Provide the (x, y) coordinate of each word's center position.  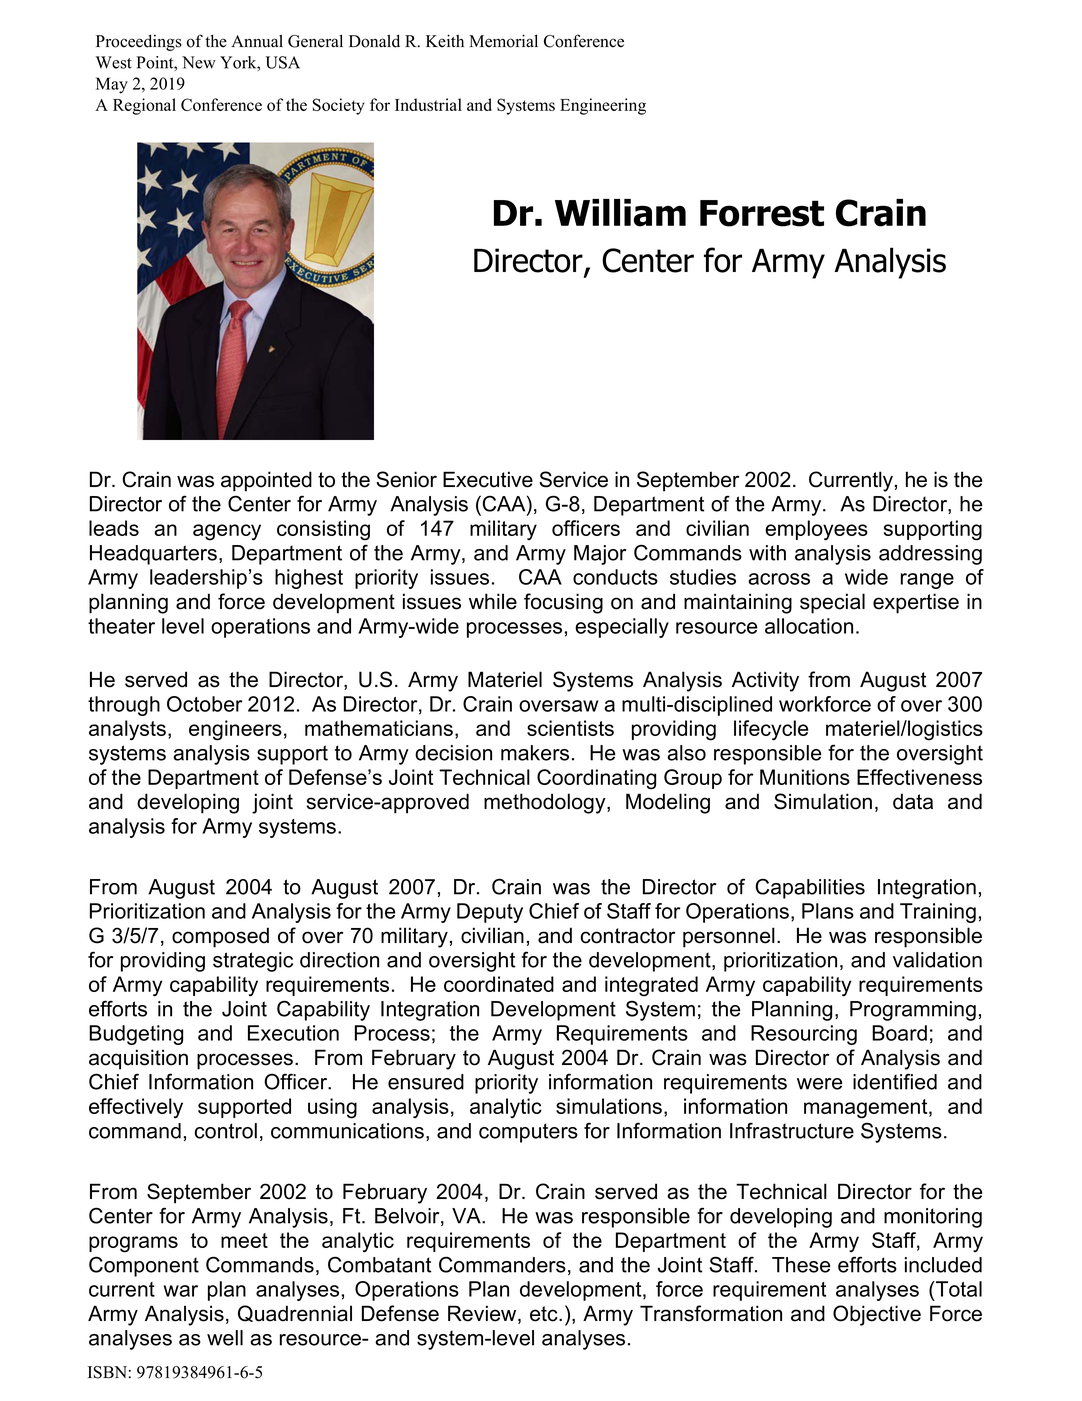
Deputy (490, 913)
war (181, 1291)
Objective (877, 1315)
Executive (488, 479)
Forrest (762, 213)
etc (545, 1314)
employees (816, 530)
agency (227, 532)
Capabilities (810, 888)
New (199, 62)
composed (220, 937)
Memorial (503, 41)
